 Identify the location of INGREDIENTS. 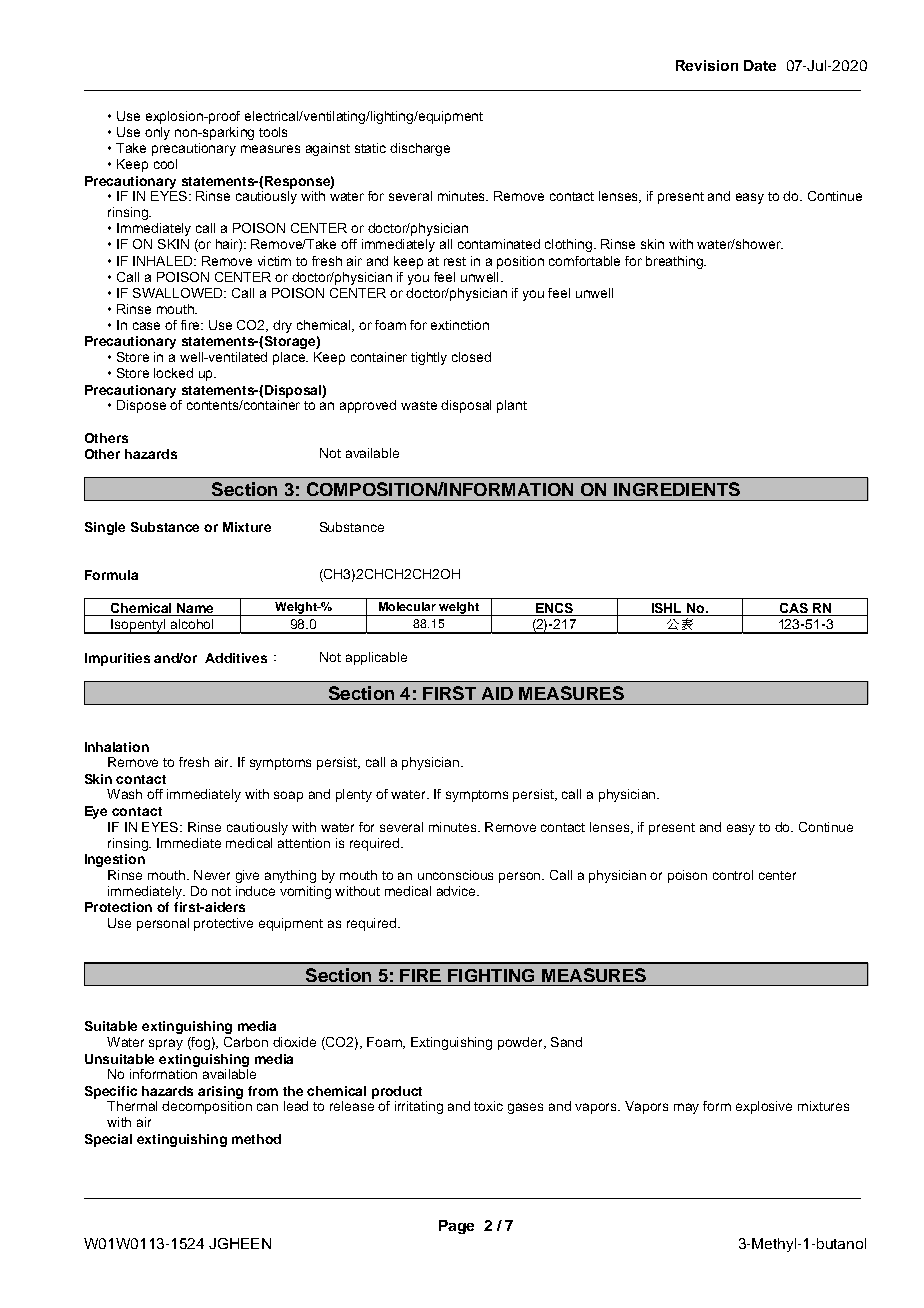
(677, 489).
